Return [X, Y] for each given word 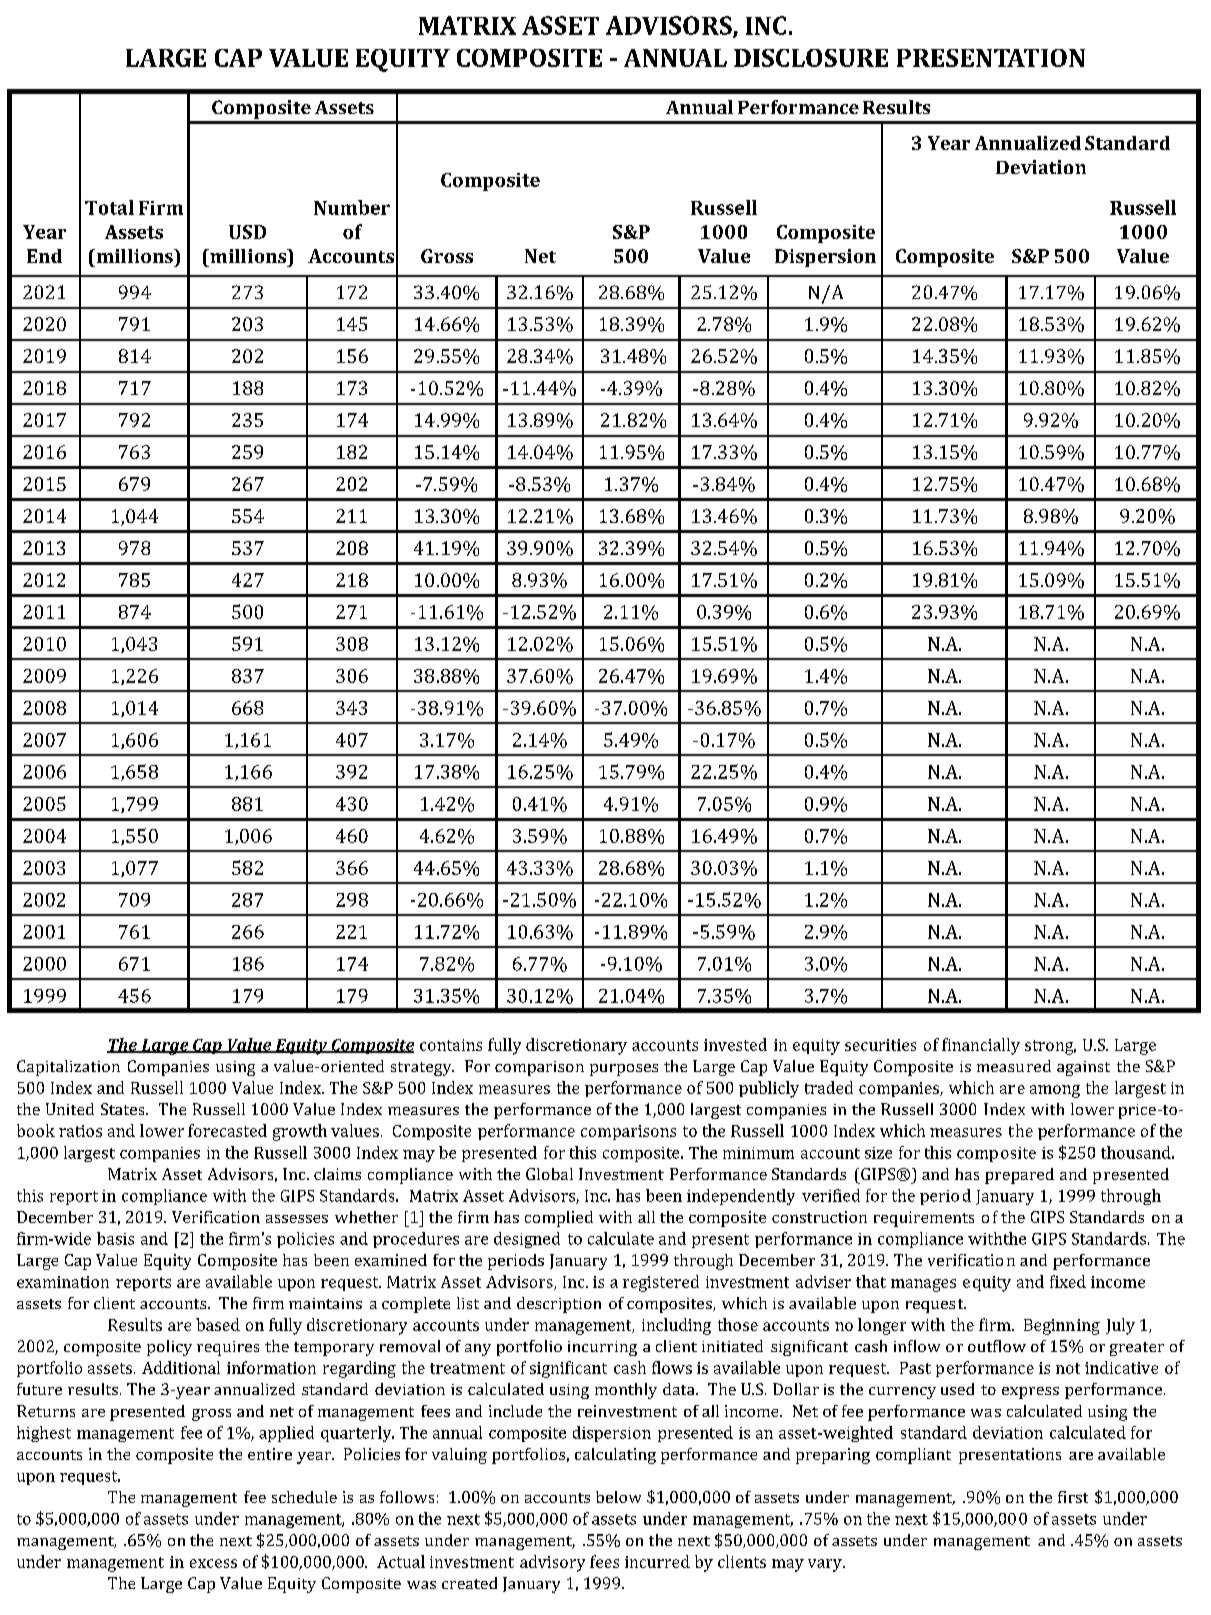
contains [451, 1045]
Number [352, 207]
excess [213, 1563]
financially [981, 1046]
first [1073, 1497]
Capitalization [68, 1068]
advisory [552, 1563]
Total [109, 207]
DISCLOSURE [811, 58]
